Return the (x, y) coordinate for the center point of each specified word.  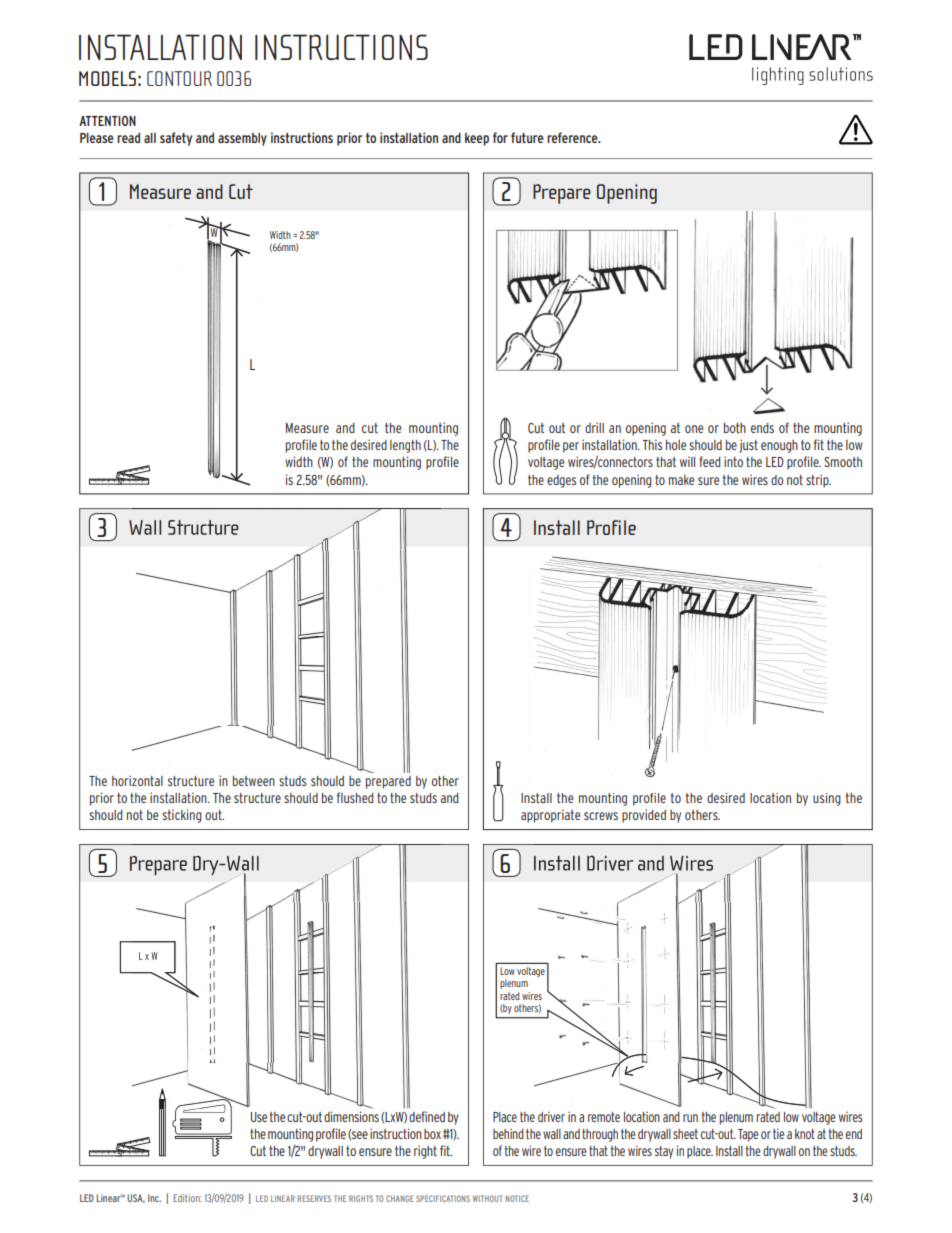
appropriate (550, 816)
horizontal (137, 780)
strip (818, 481)
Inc (154, 1198)
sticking (181, 816)
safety (176, 139)
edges (561, 481)
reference (573, 137)
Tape (748, 1135)
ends (762, 428)
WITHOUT (487, 1198)
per (571, 447)
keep (477, 139)
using (827, 799)
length (405, 446)
